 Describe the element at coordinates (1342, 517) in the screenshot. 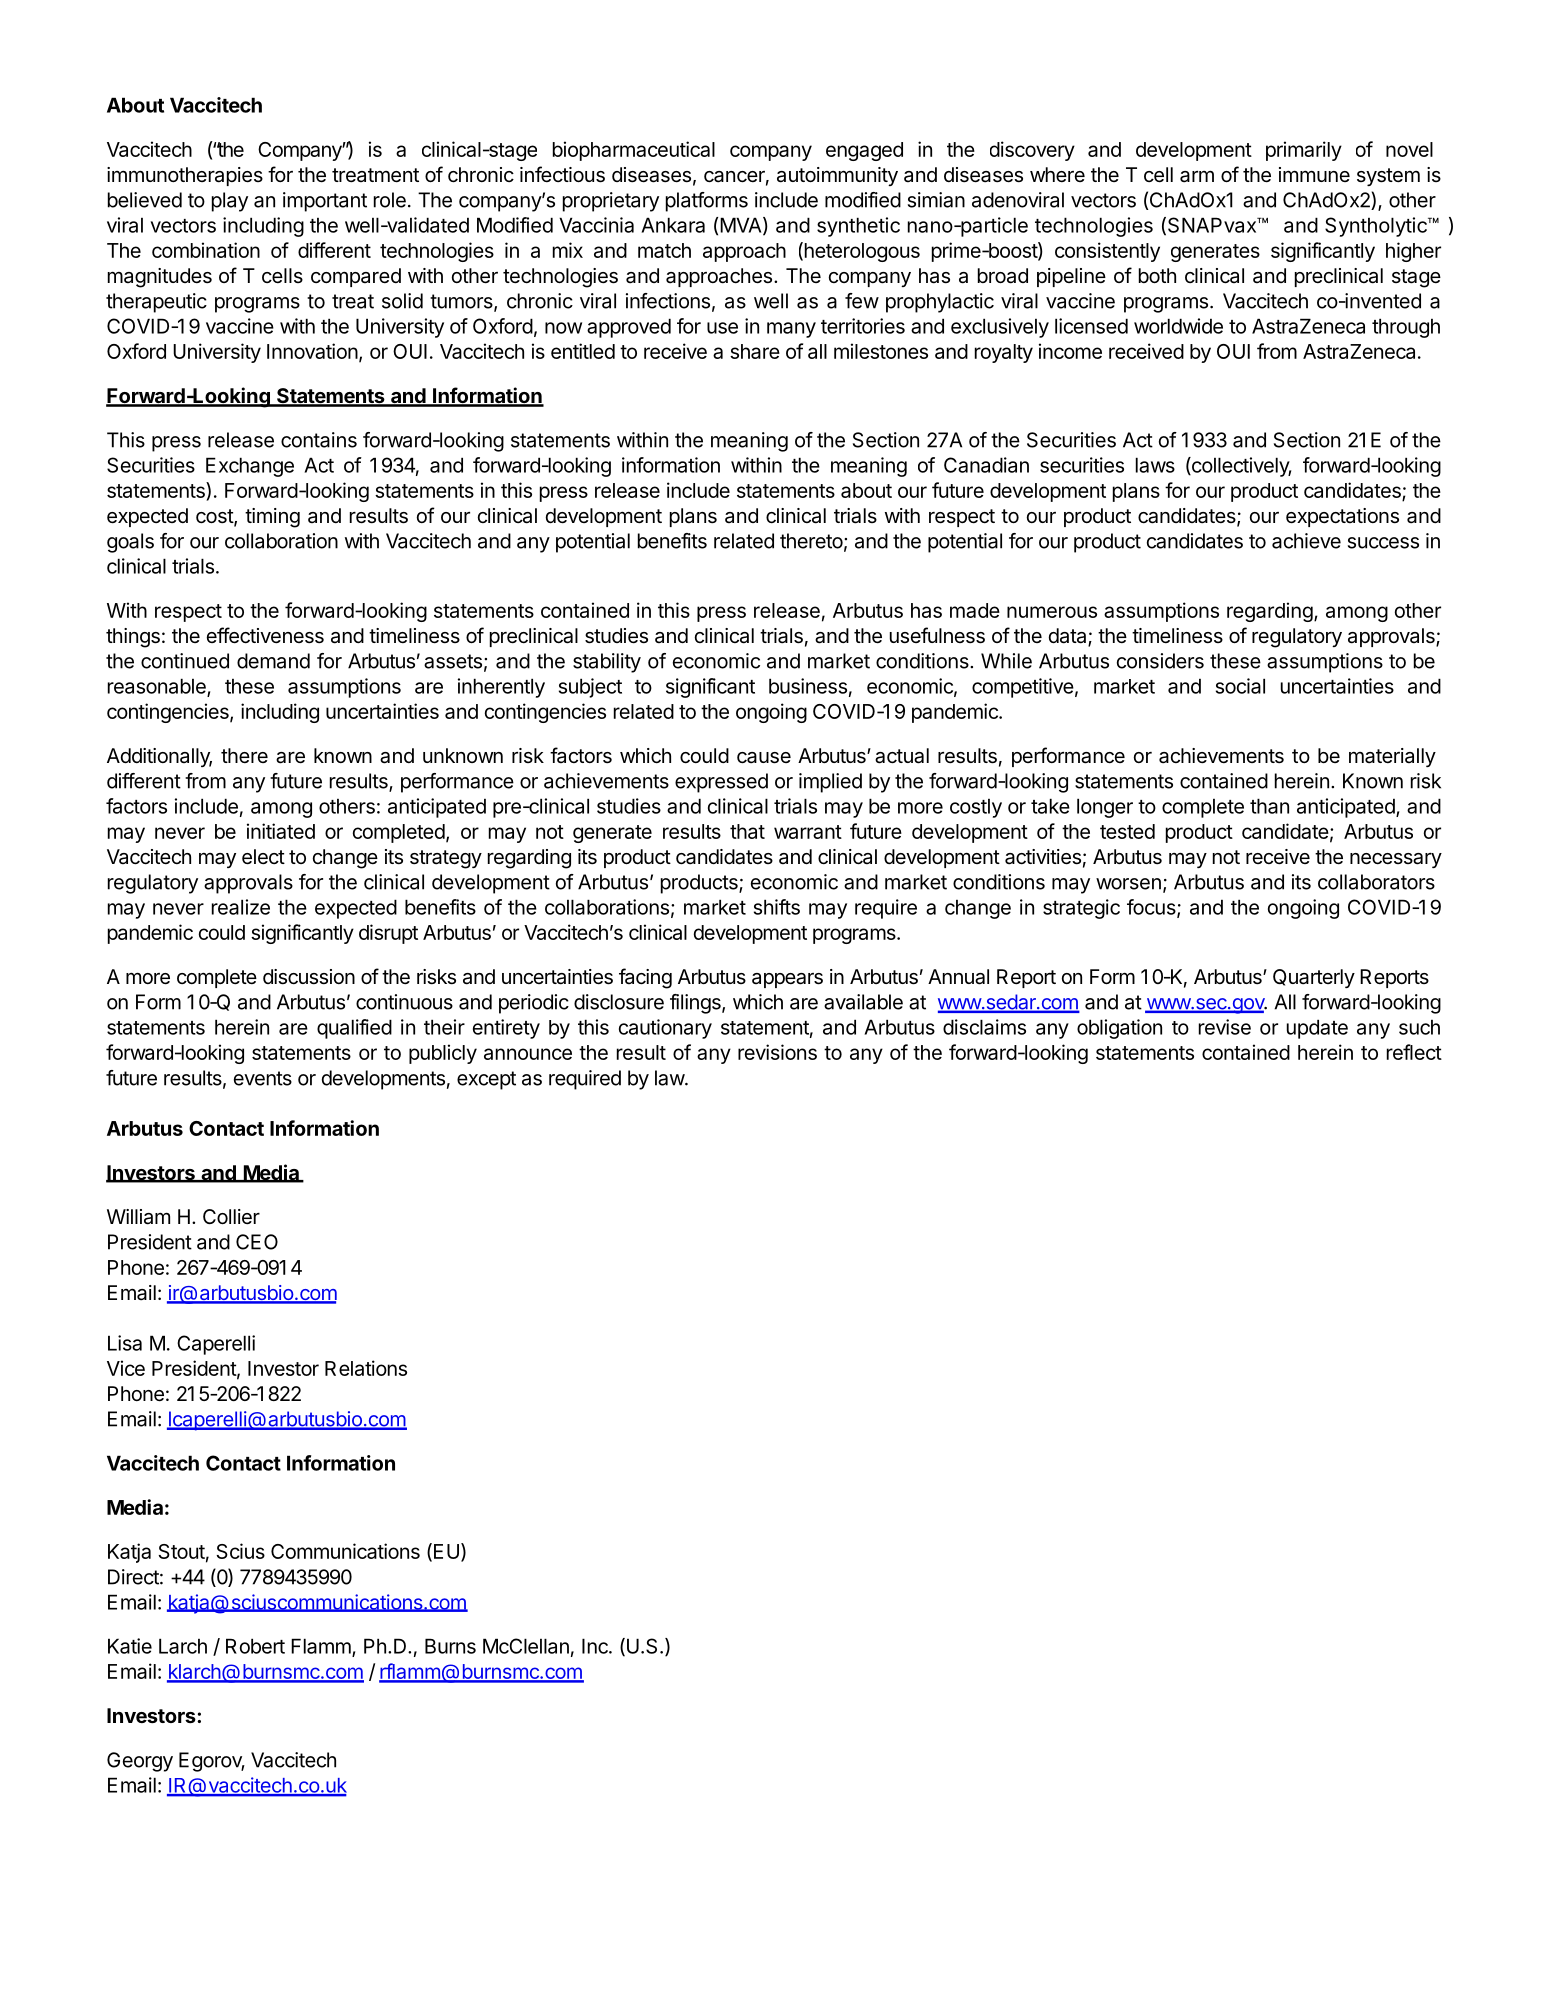

I see `expectations` at that location.
